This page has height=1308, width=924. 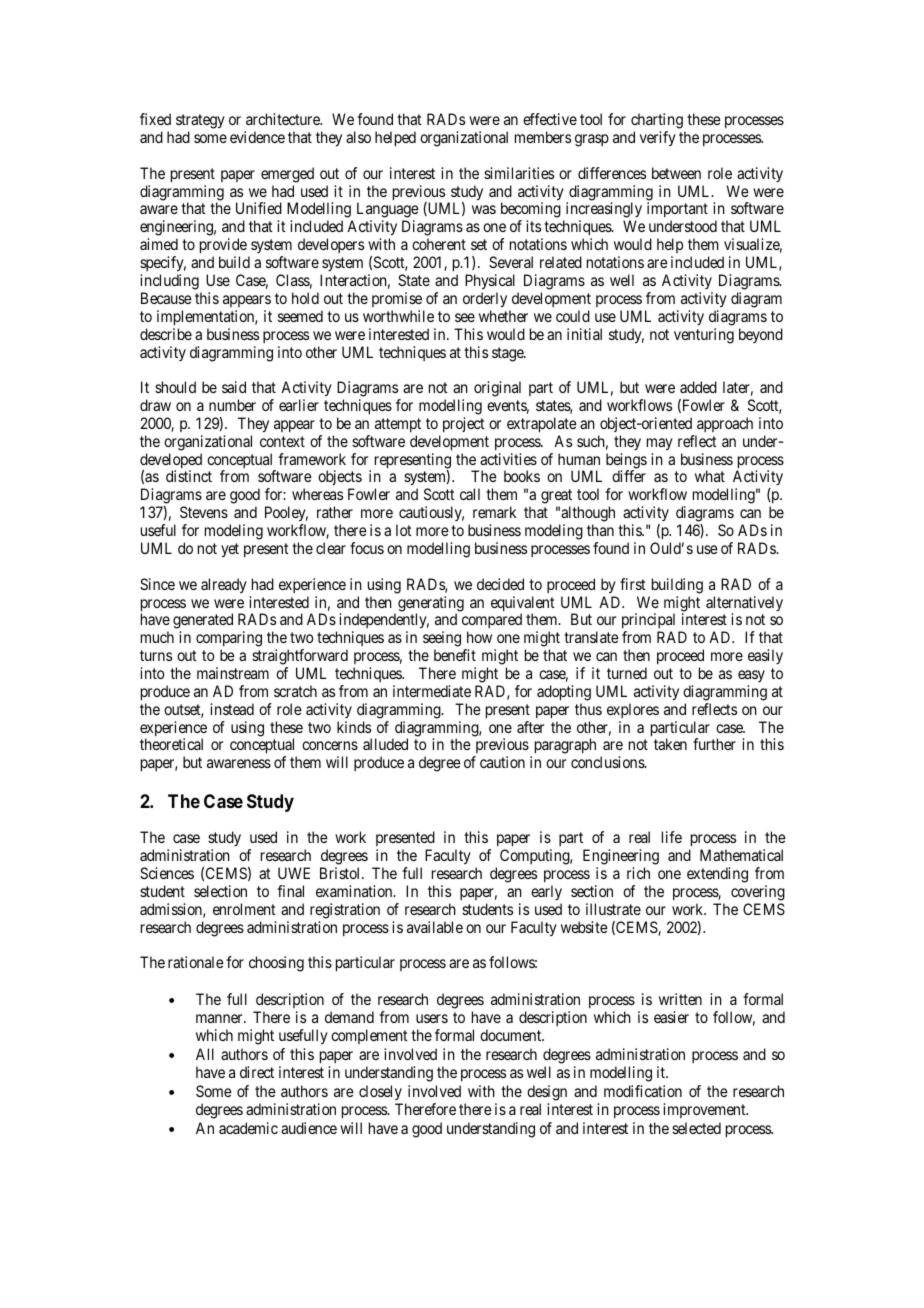 What do you see at coordinates (257, 137) in the page?
I see `evidence` at bounding box center [257, 137].
